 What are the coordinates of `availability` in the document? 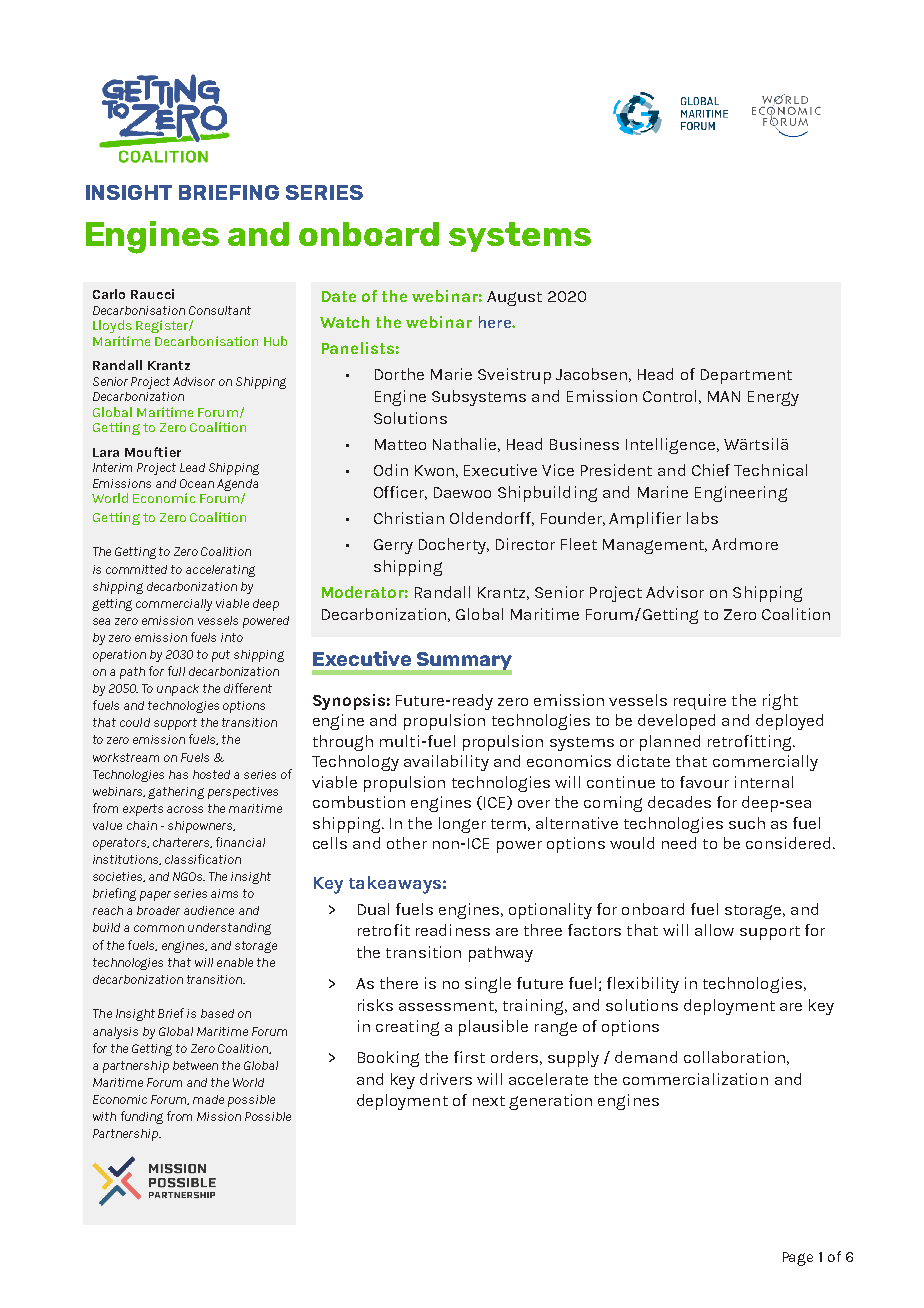 It's located at (446, 763).
